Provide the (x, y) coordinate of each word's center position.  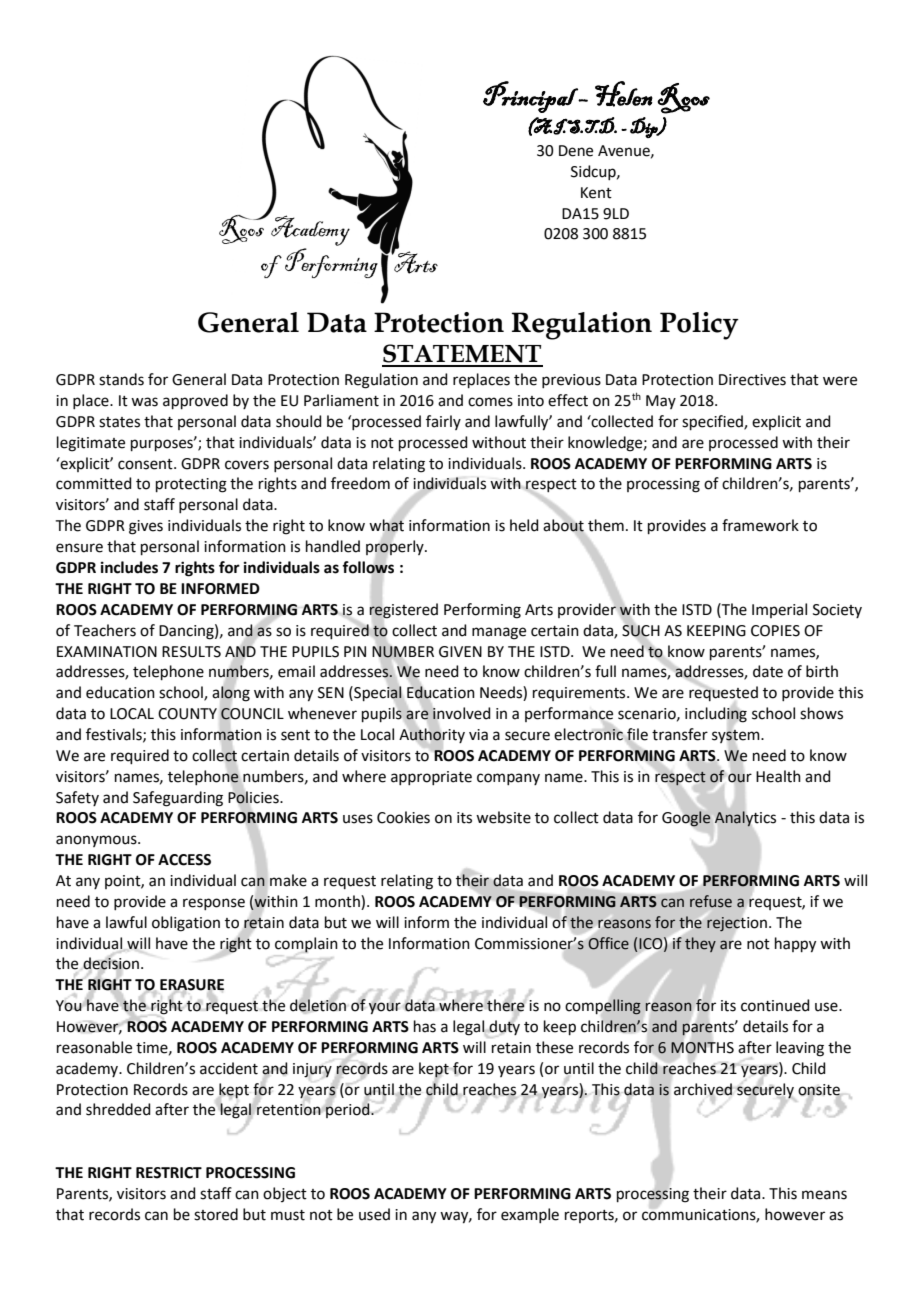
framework (760, 525)
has (425, 1026)
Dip (645, 127)
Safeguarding (178, 799)
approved (195, 401)
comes (490, 402)
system (737, 736)
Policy (699, 326)
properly (396, 547)
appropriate (431, 778)
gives (146, 527)
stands (121, 379)
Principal (531, 97)
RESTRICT (169, 1173)
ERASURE (192, 986)
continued (775, 1005)
